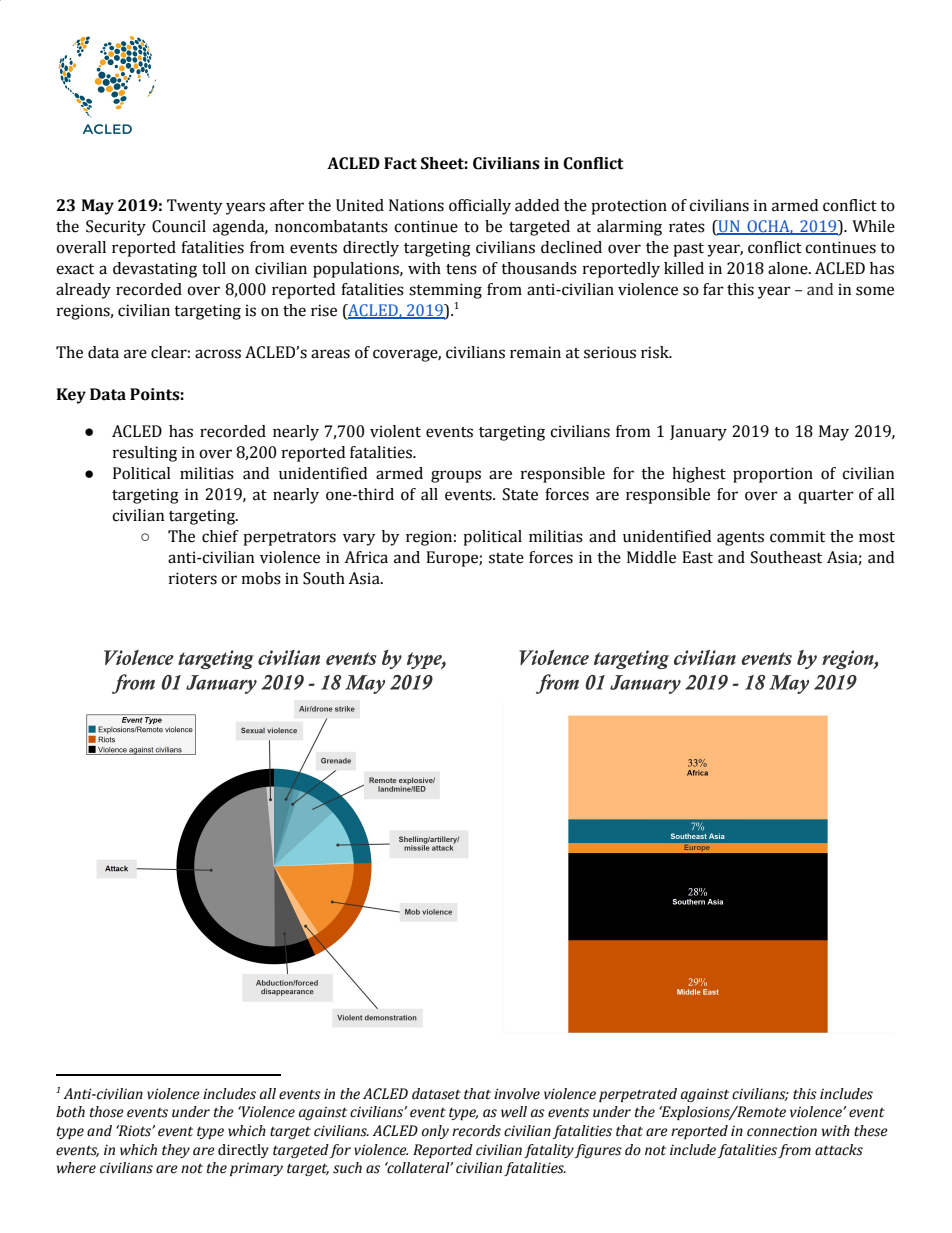  Describe the element at coordinates (873, 226) in the screenshot. I see `While` at that location.
